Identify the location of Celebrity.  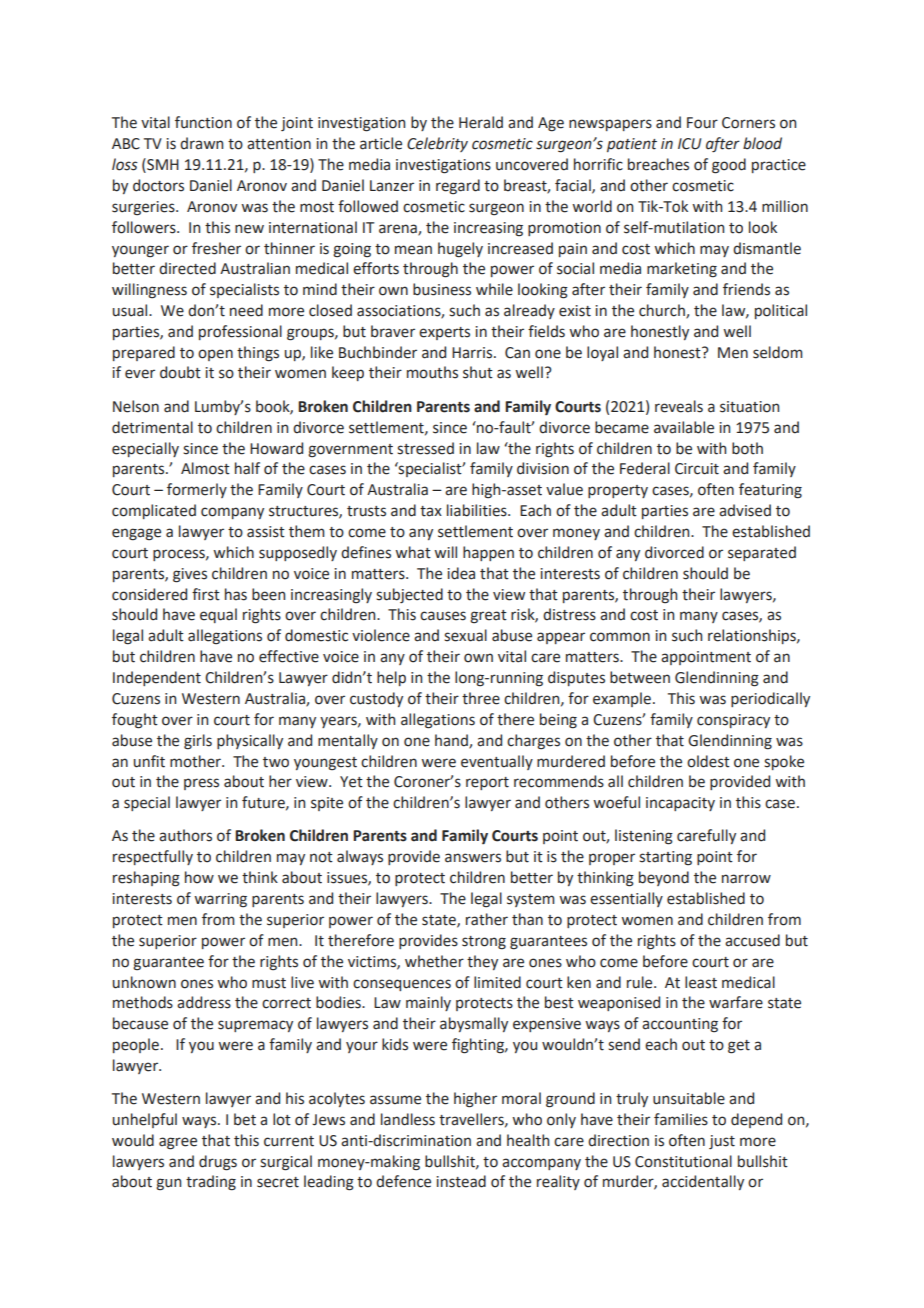
(437, 144).
